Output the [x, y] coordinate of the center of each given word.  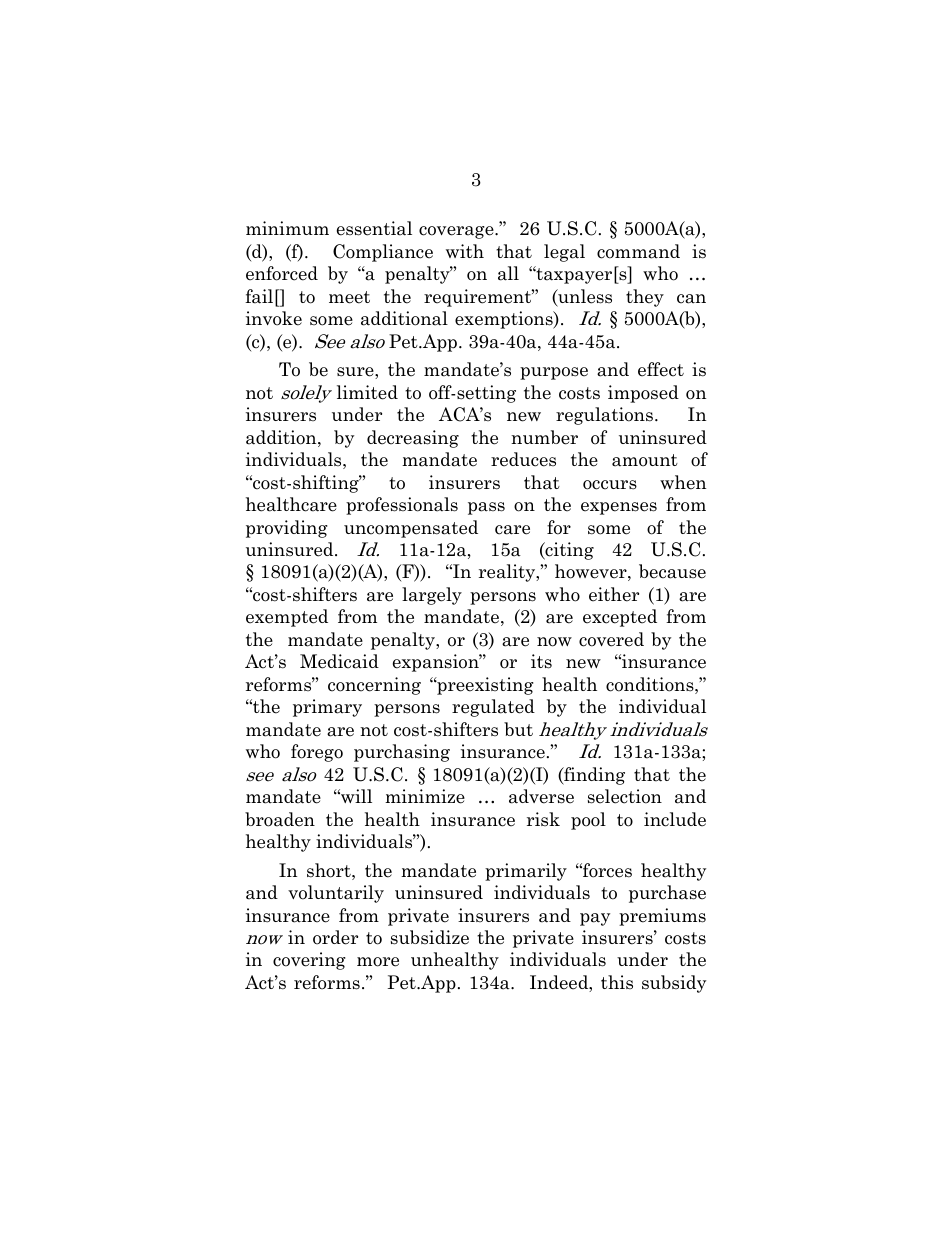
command [638, 251]
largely [432, 596]
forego [317, 753]
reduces [523, 459]
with [465, 251]
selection [625, 796]
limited [367, 392]
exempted [287, 618]
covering [309, 961]
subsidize [430, 937]
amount [645, 460]
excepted [620, 618]
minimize [425, 796]
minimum [287, 228]
